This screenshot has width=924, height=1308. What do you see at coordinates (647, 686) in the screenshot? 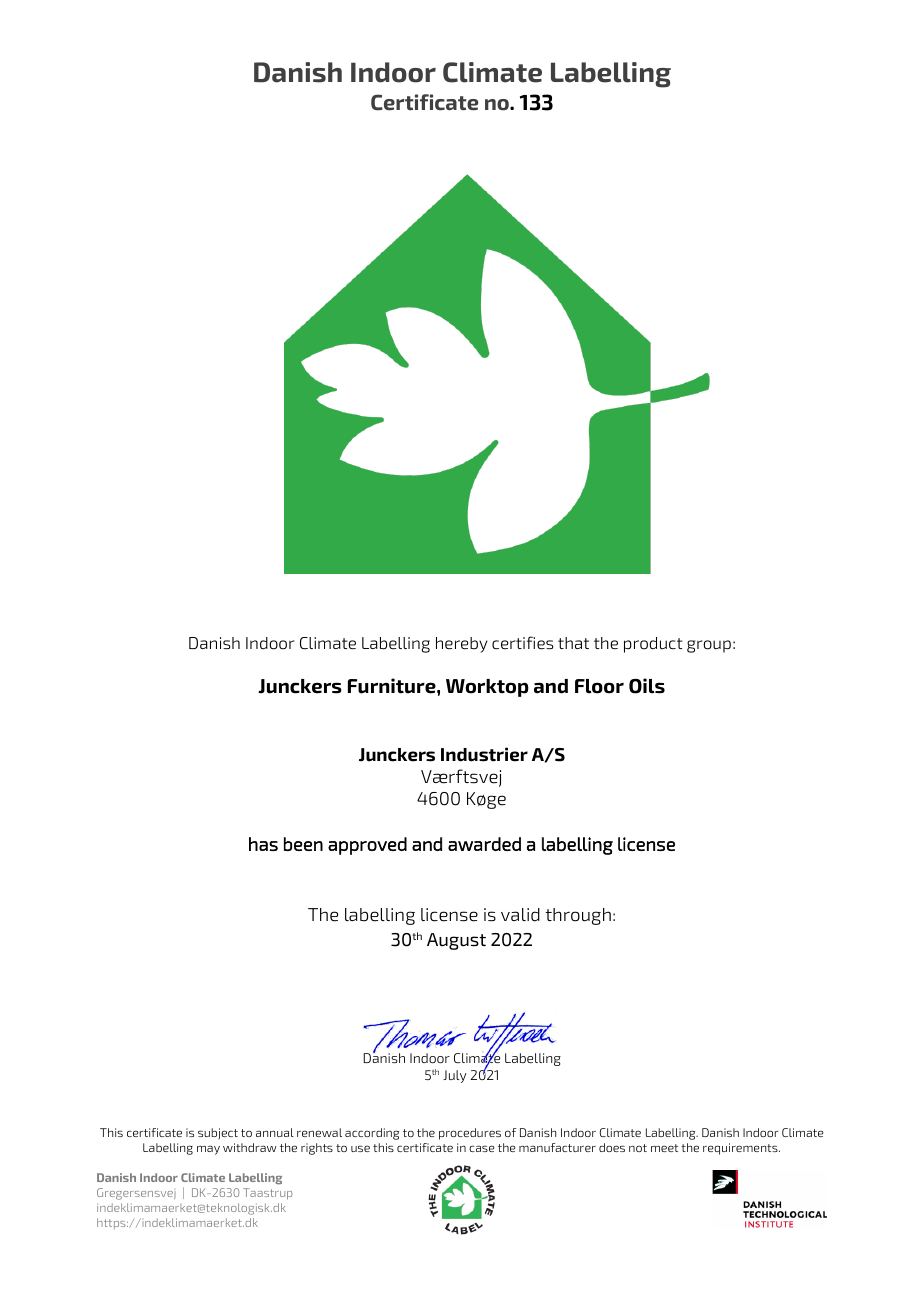
I see `Oils` at bounding box center [647, 686].
